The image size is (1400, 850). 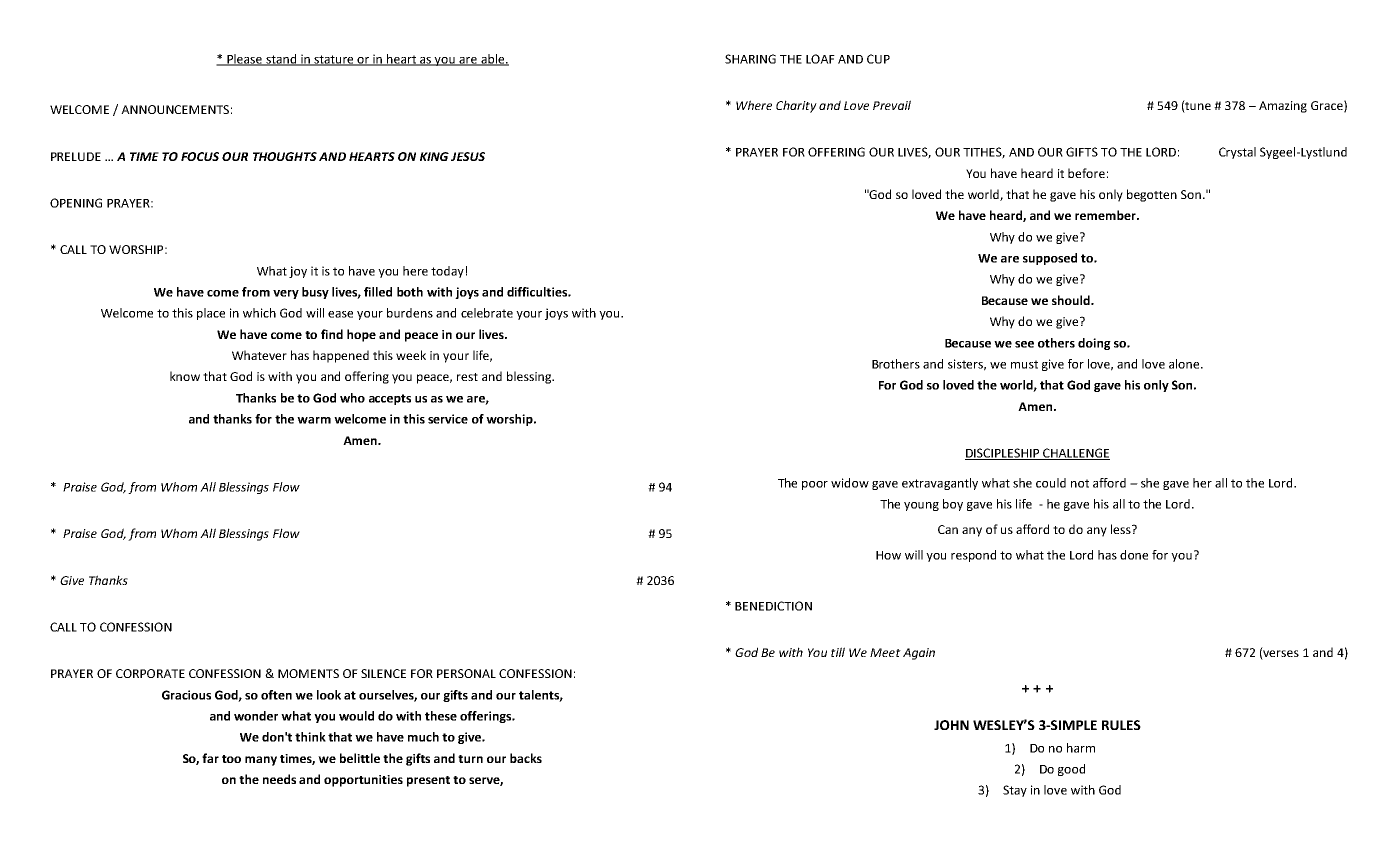 What do you see at coordinates (1283, 107) in the page?
I see `Amazing` at bounding box center [1283, 107].
